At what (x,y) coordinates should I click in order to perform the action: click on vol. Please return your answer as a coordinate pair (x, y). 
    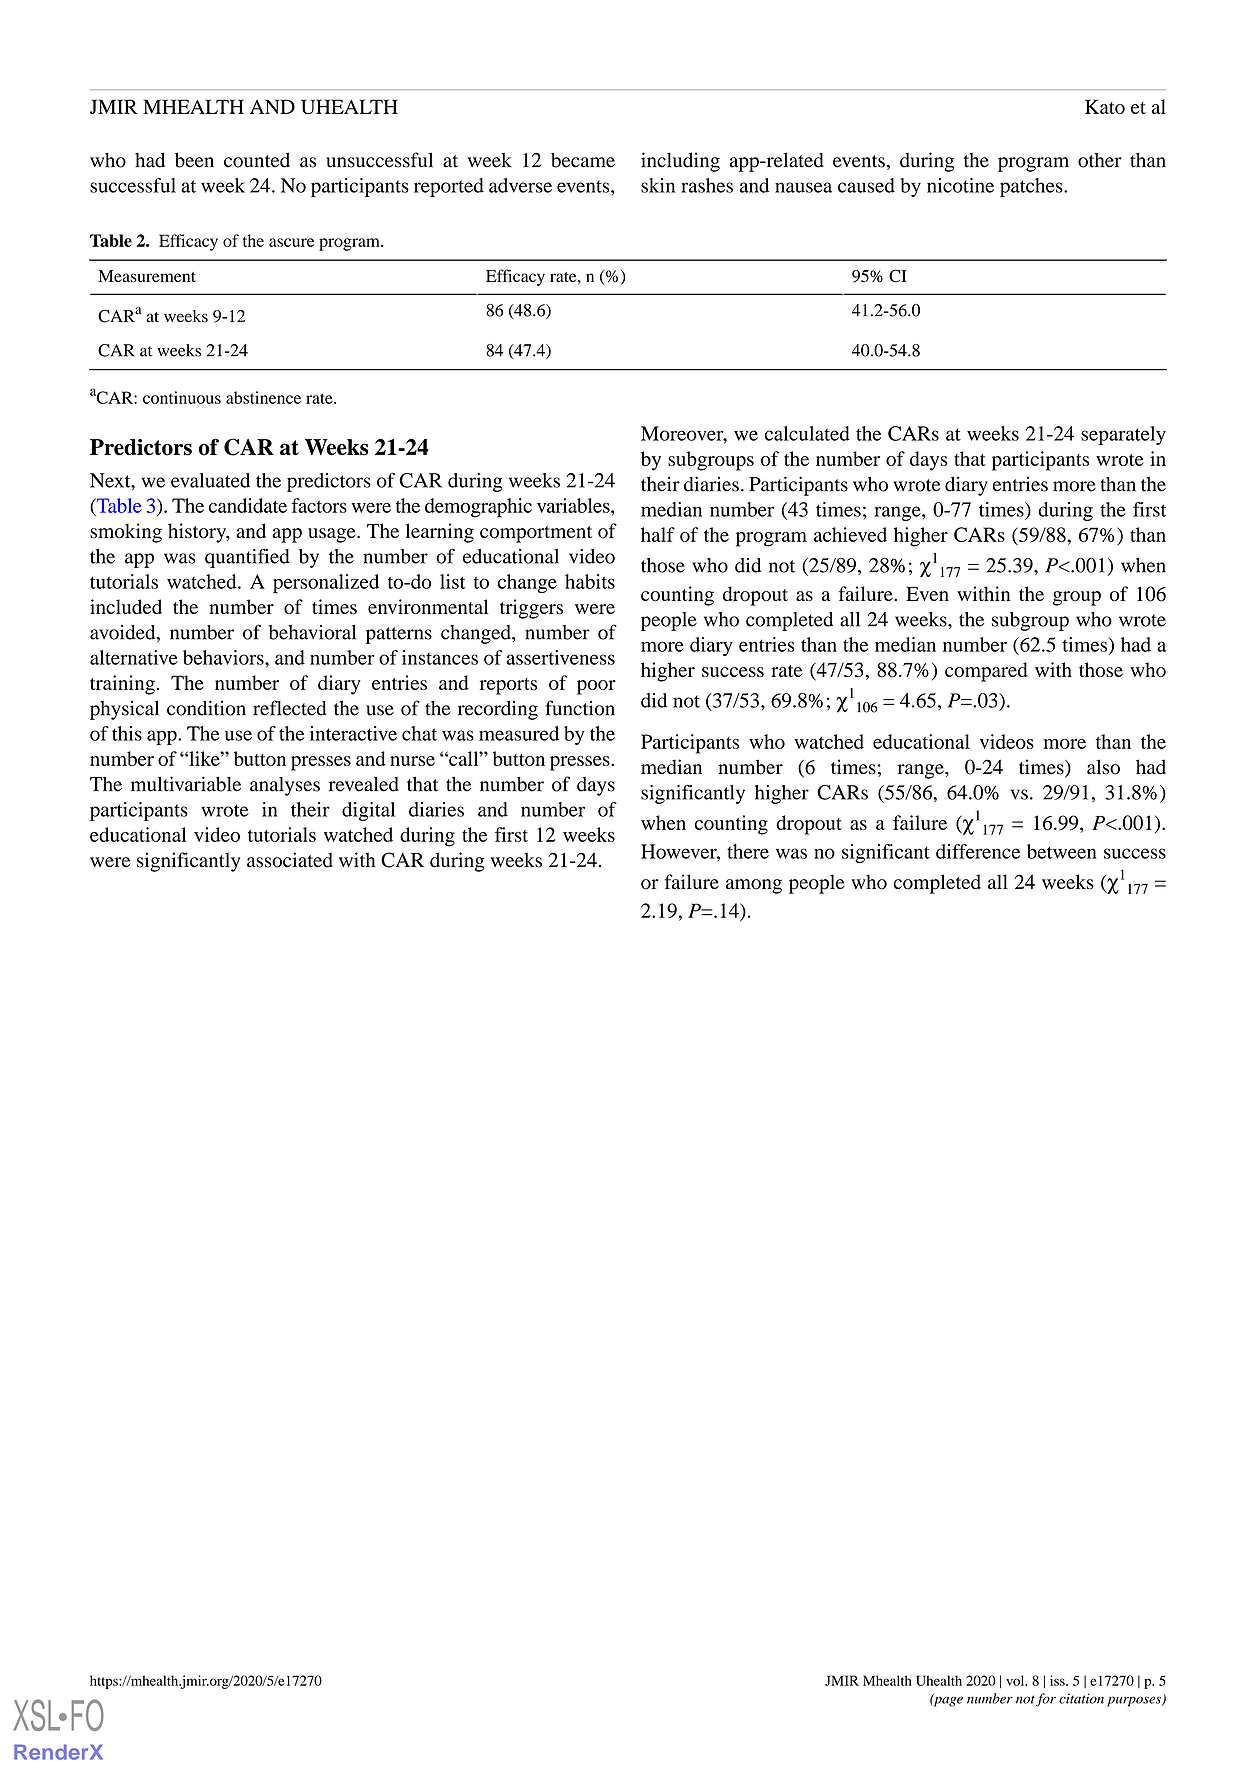
    Looking at the image, I should click on (1016, 1680).
